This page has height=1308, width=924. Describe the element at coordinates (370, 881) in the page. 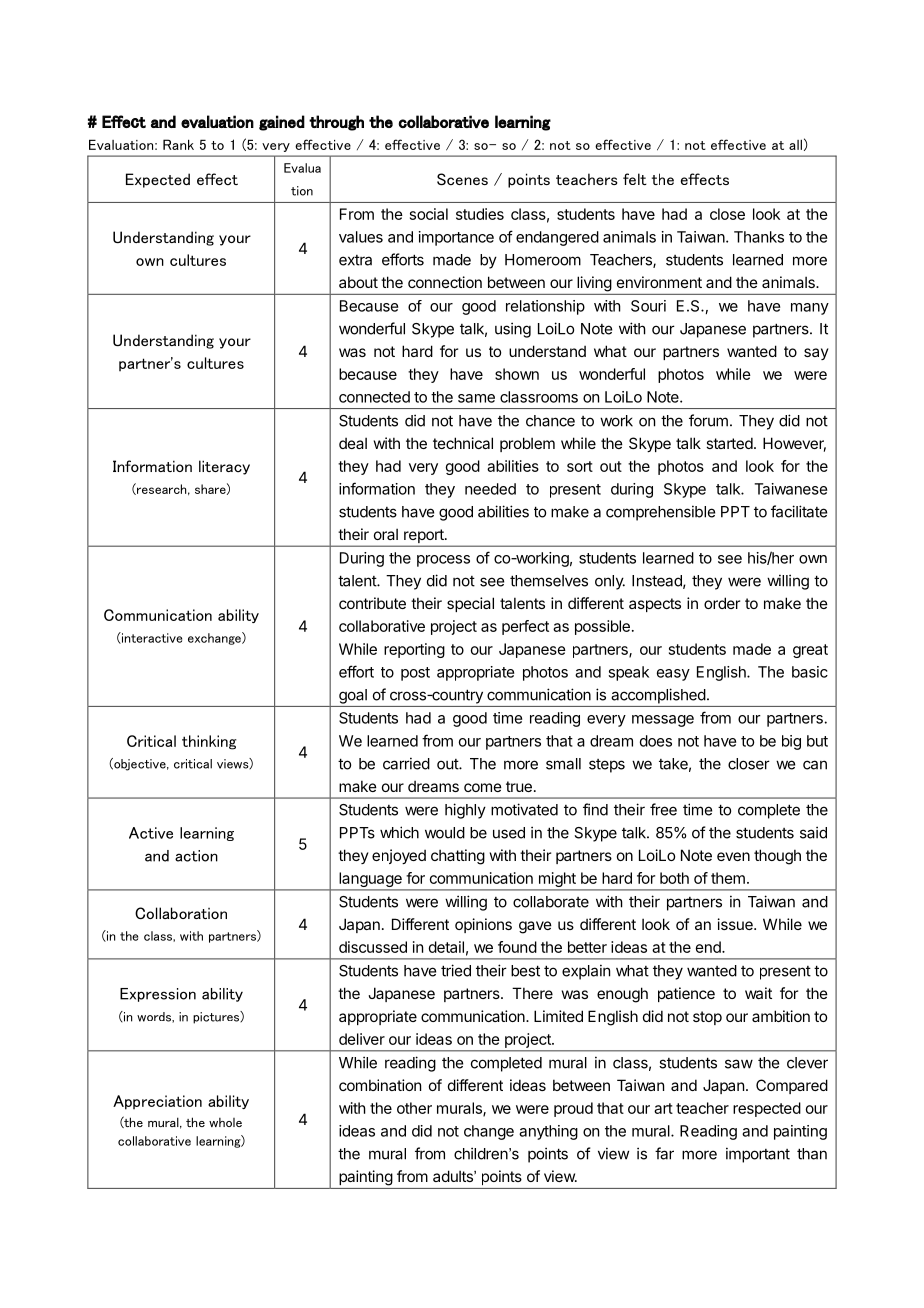

I see `language` at that location.
